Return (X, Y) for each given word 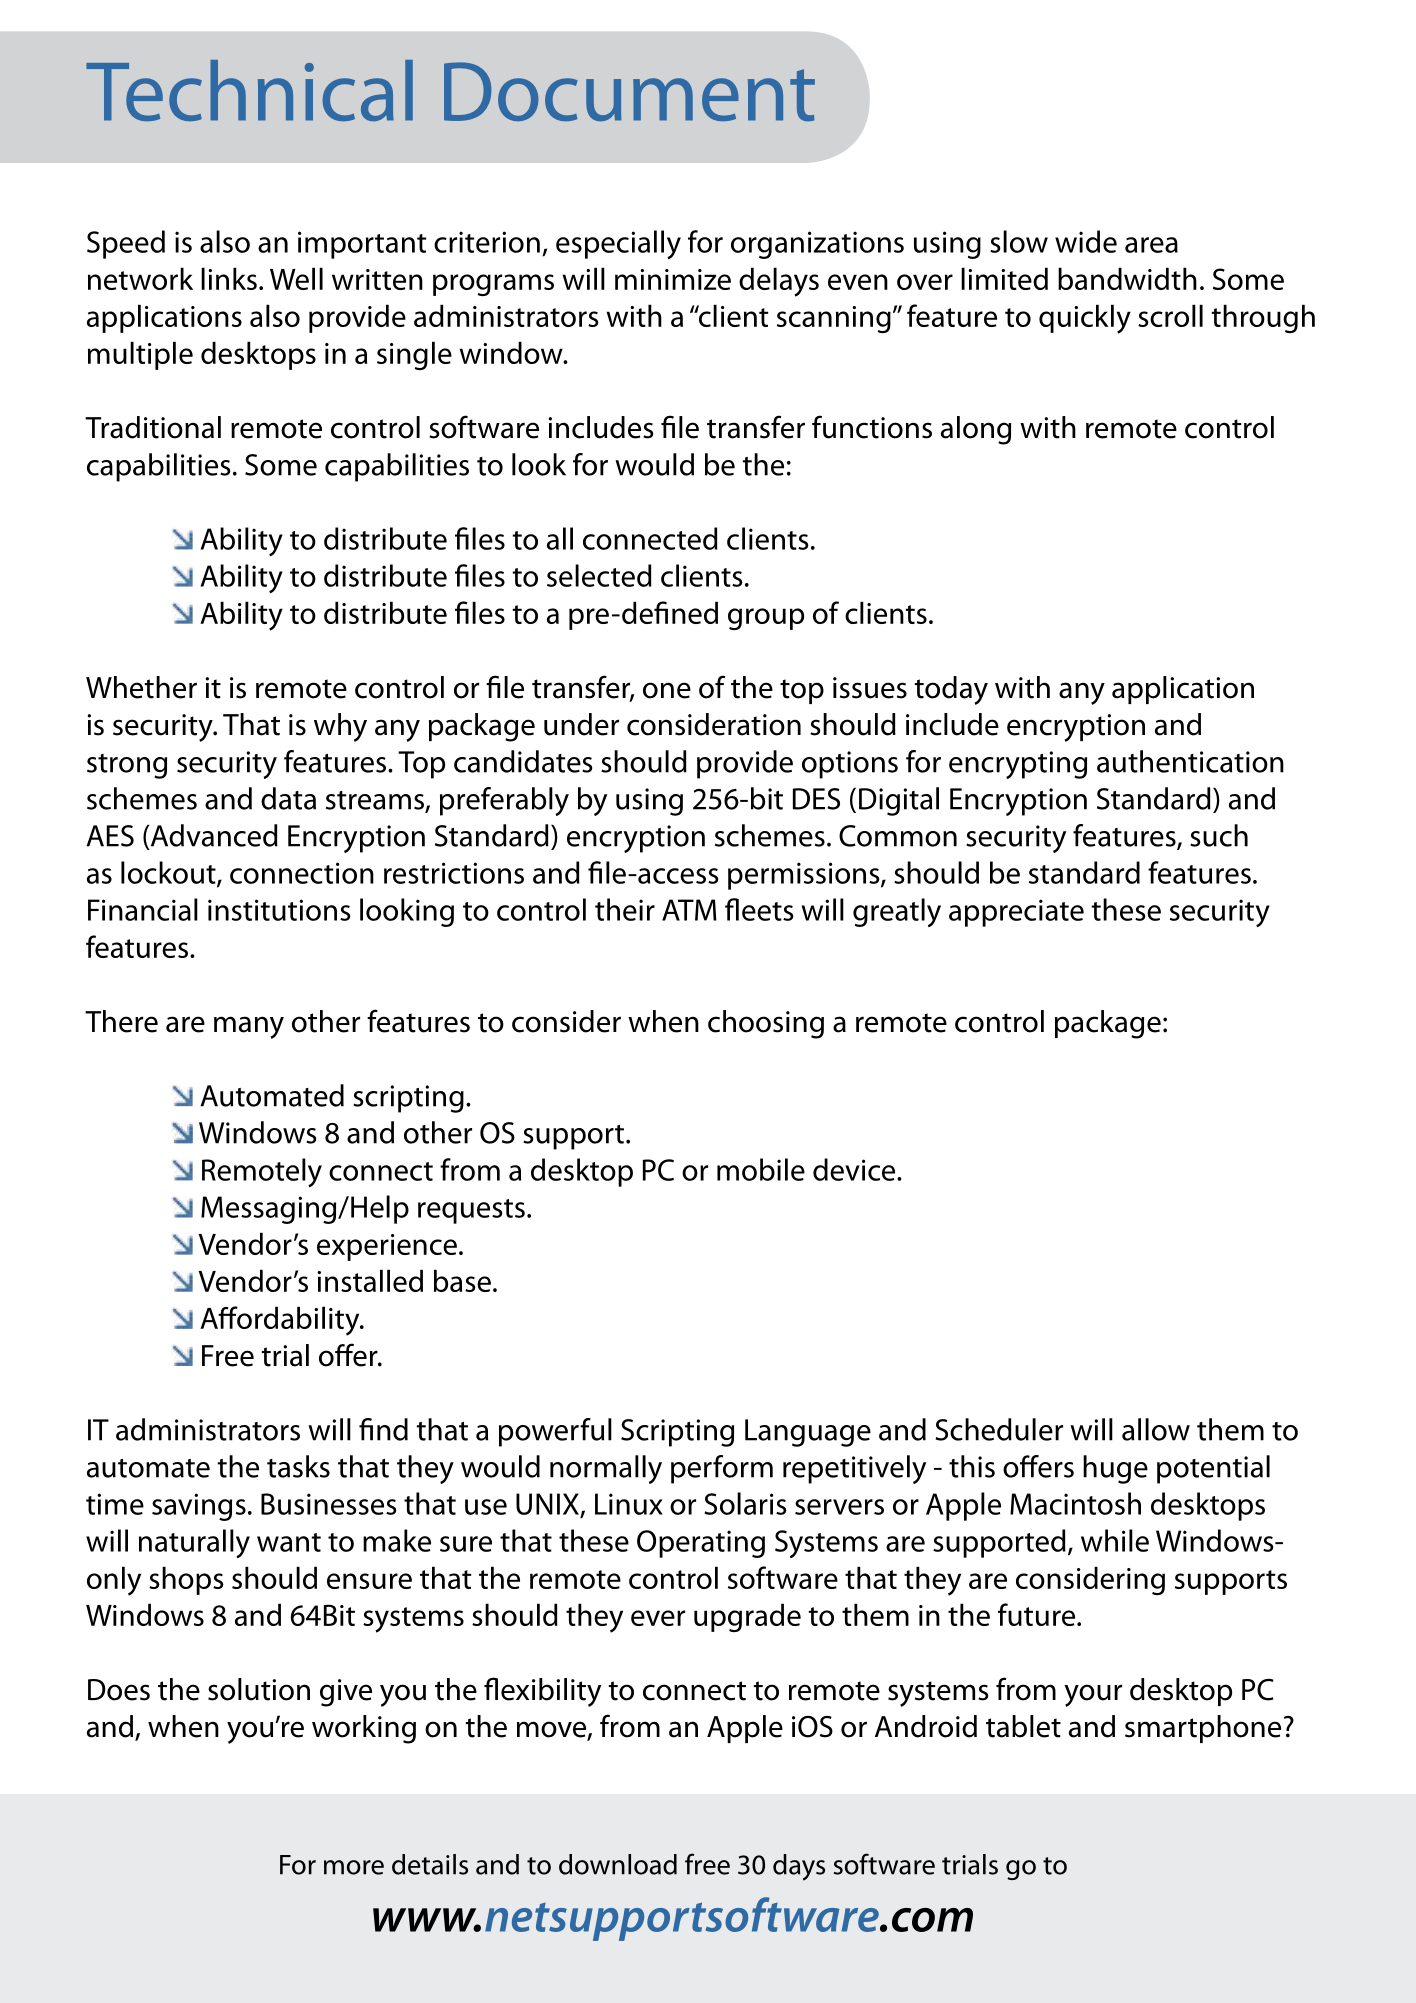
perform (722, 1469)
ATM (689, 910)
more (354, 1867)
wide (1086, 241)
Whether (141, 687)
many (249, 1027)
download (618, 1864)
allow (1156, 1429)
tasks (298, 1466)
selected (599, 575)
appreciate (1016, 913)
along (976, 430)
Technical (249, 90)
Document (629, 91)
